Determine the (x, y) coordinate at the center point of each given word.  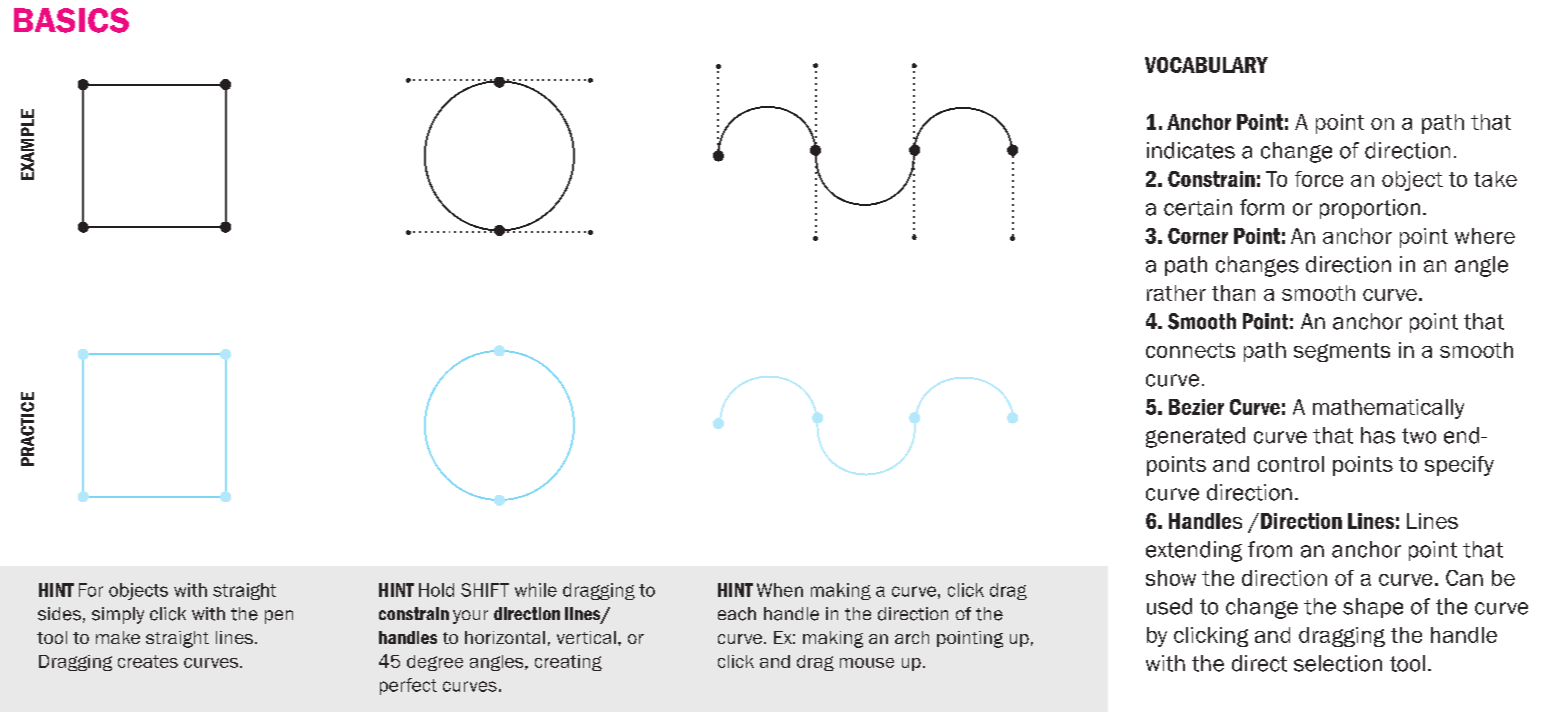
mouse (867, 663)
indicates (1191, 150)
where (1485, 236)
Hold (436, 590)
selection (1338, 663)
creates (148, 661)
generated (1195, 437)
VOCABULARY (1206, 65)
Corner (1198, 236)
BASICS (71, 20)
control (1291, 464)
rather (1176, 293)
